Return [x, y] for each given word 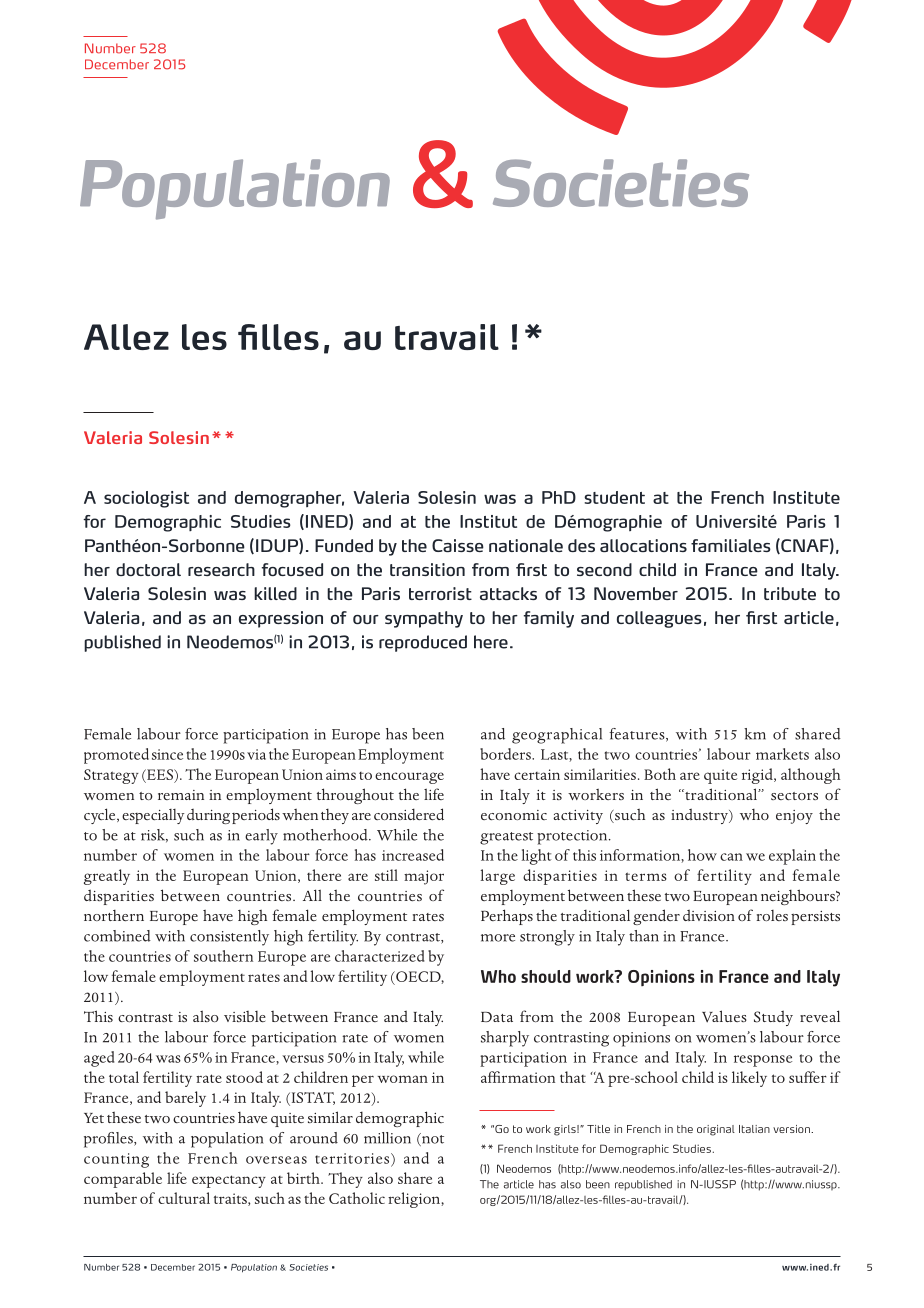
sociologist [146, 499]
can [731, 857]
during [208, 816]
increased [413, 855]
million [387, 1138]
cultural [184, 1198]
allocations [643, 545]
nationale [526, 545]
